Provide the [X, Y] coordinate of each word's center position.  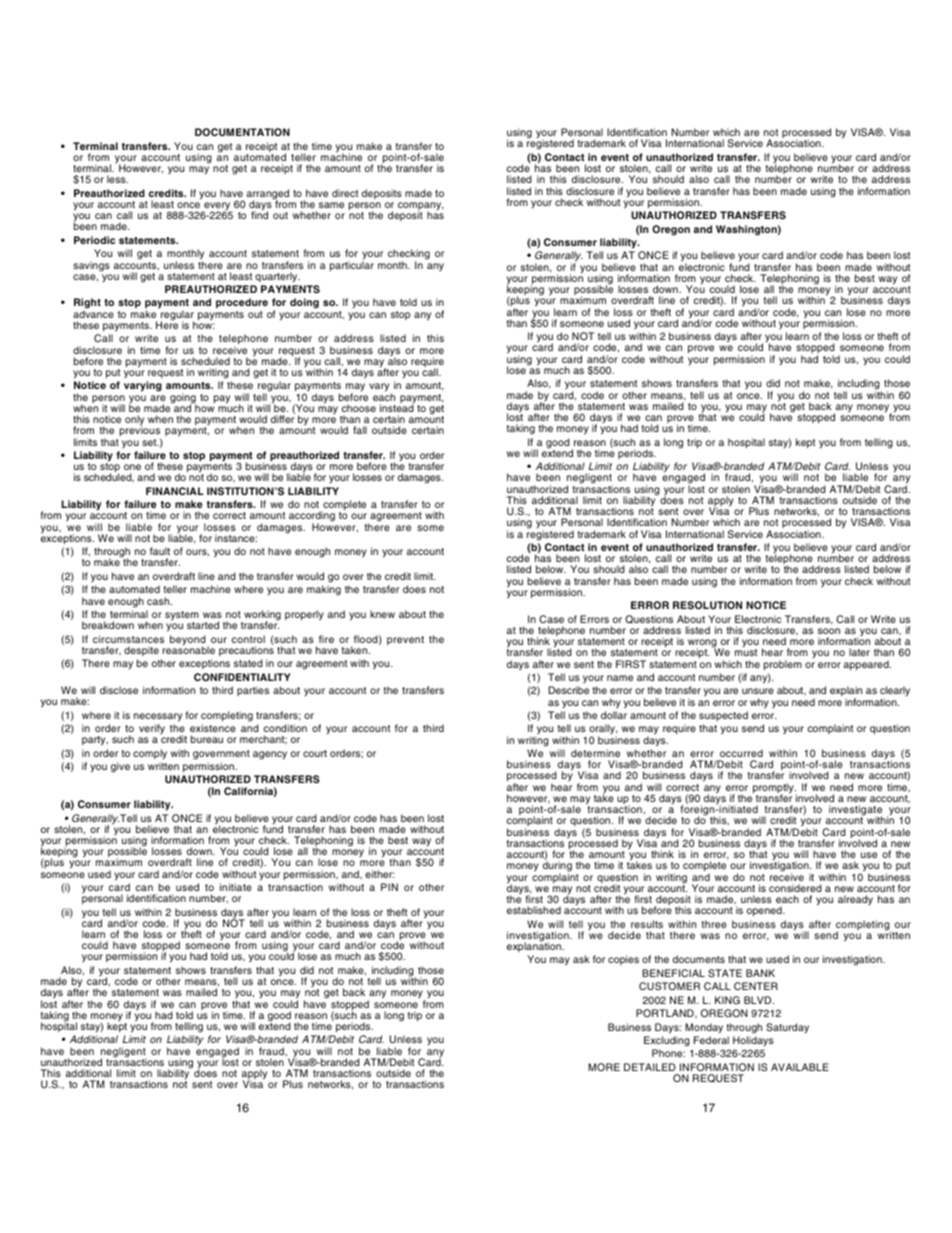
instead [397, 407]
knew [382, 614]
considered [795, 888]
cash [159, 601]
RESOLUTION [707, 605]
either [380, 874]
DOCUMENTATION [242, 132]
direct [345, 193]
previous [140, 432]
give [120, 767]
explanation [535, 946]
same [331, 205]
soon [829, 631]
